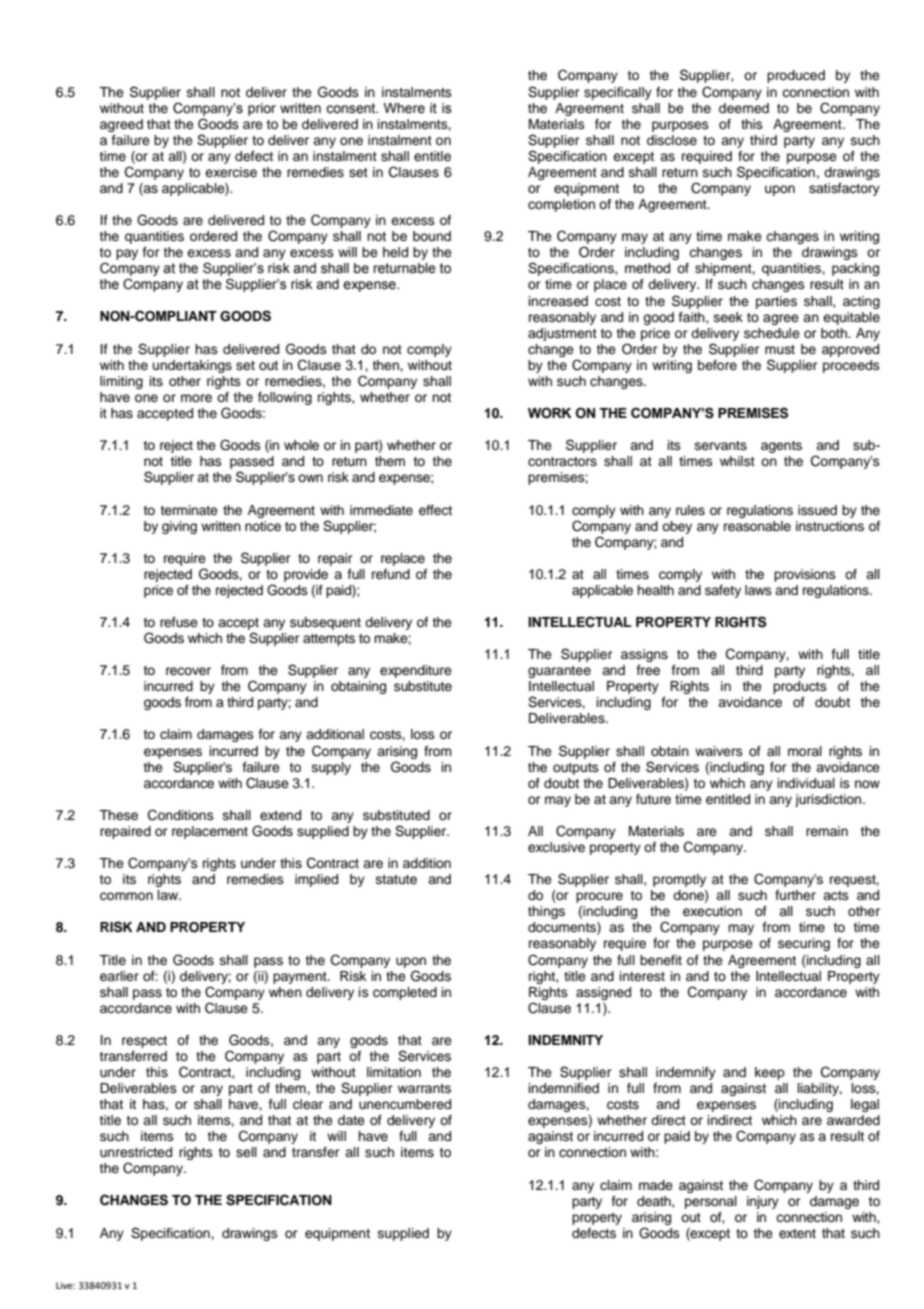 Image resolution: width=924 pixels, height=1309 pixels. What do you see at coordinates (550, 413) in the page?
I see `WORK` at bounding box center [550, 413].
